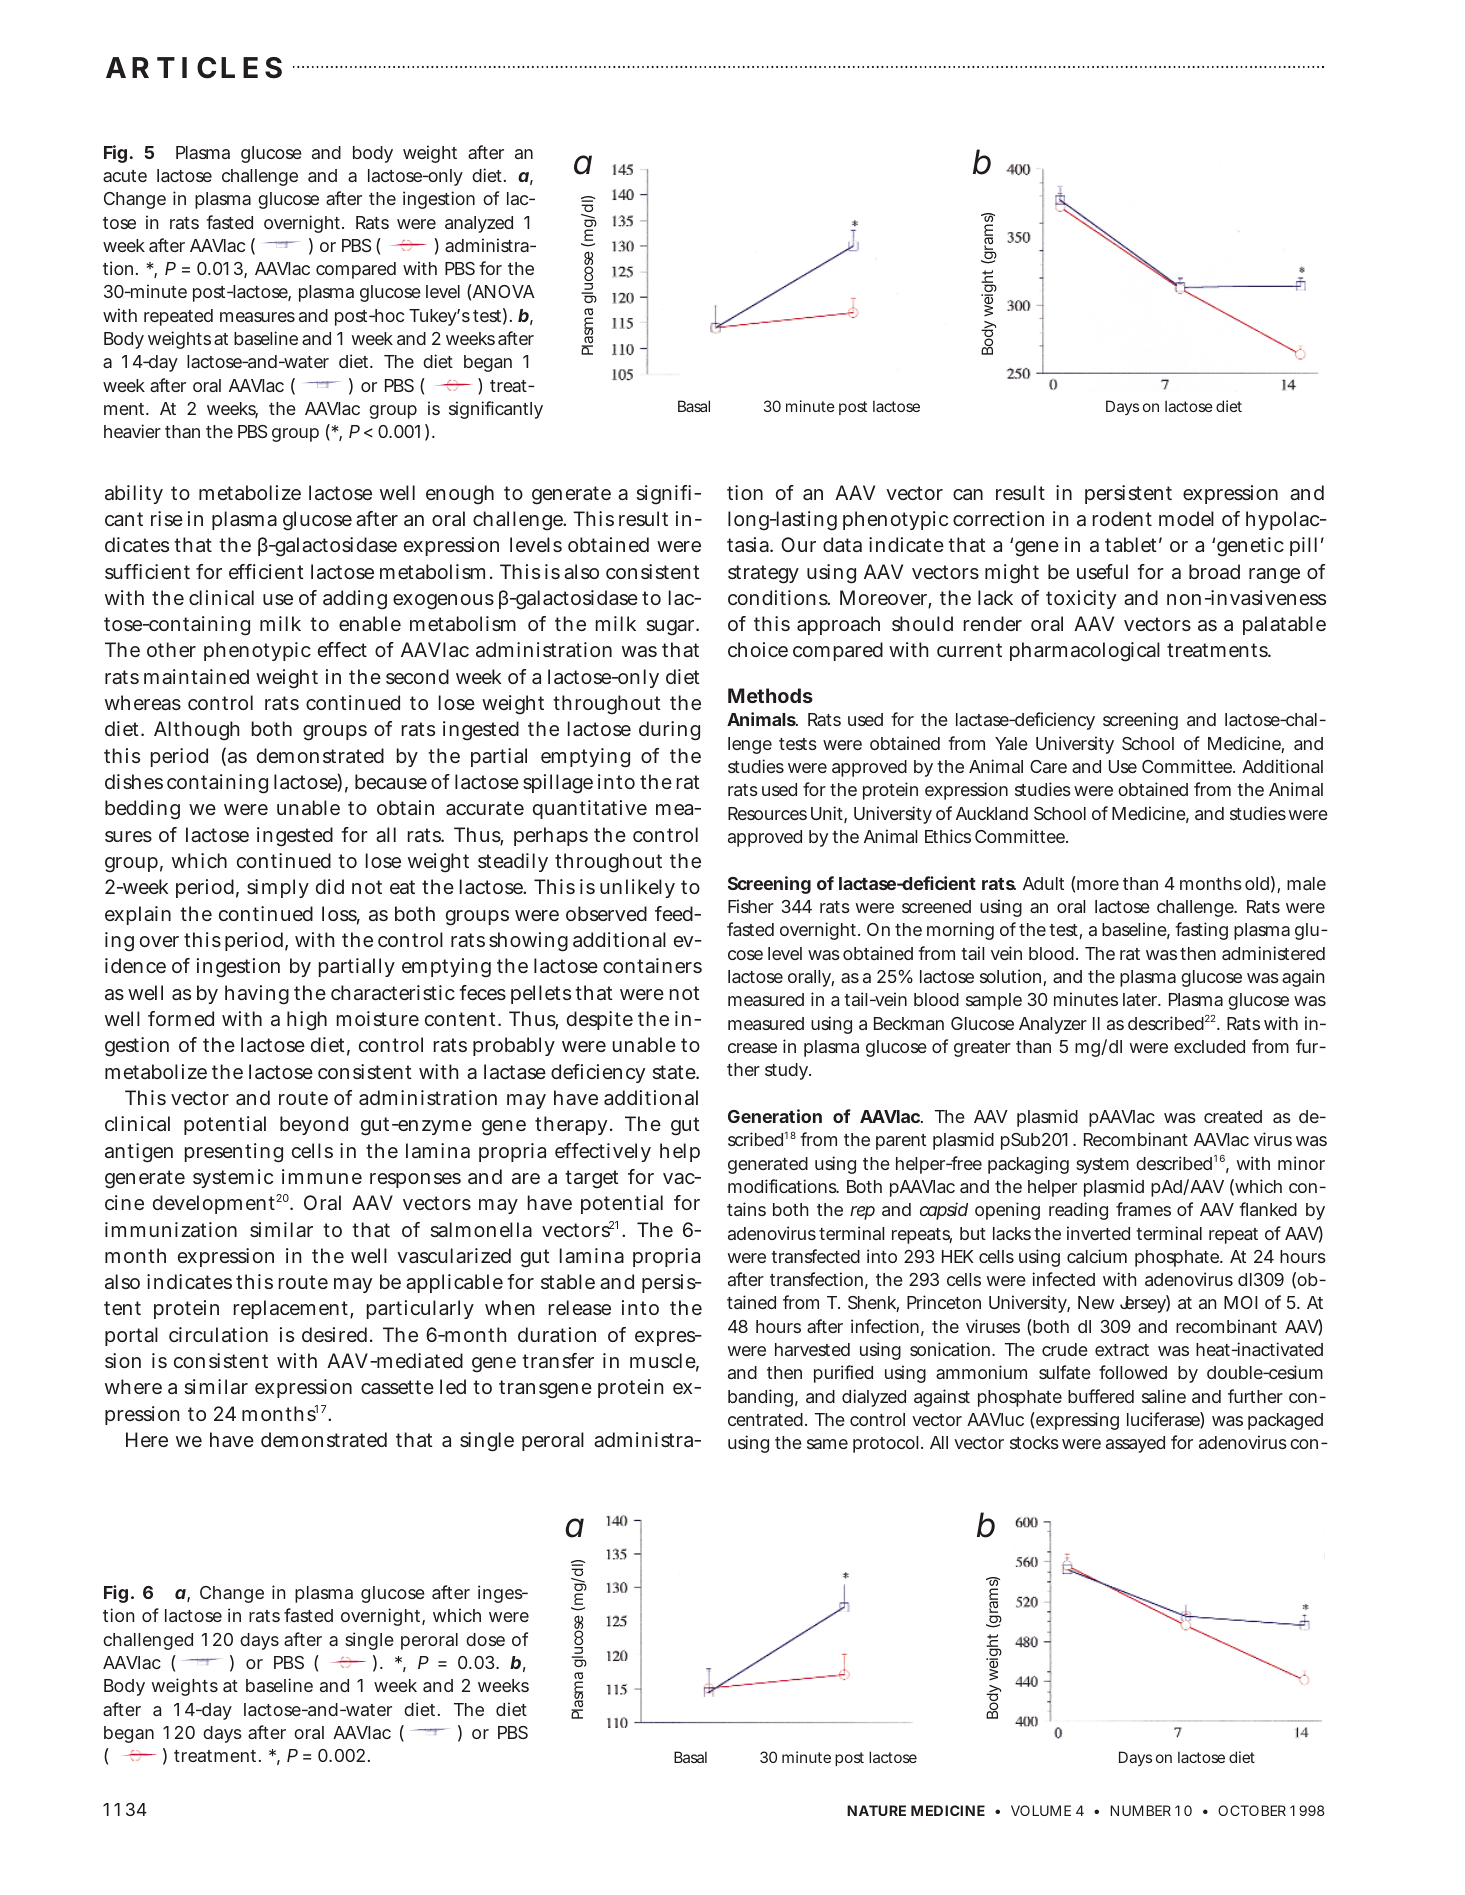 This image has width=1465, height=1895. What do you see at coordinates (485, 1639) in the image?
I see `dose` at bounding box center [485, 1639].
